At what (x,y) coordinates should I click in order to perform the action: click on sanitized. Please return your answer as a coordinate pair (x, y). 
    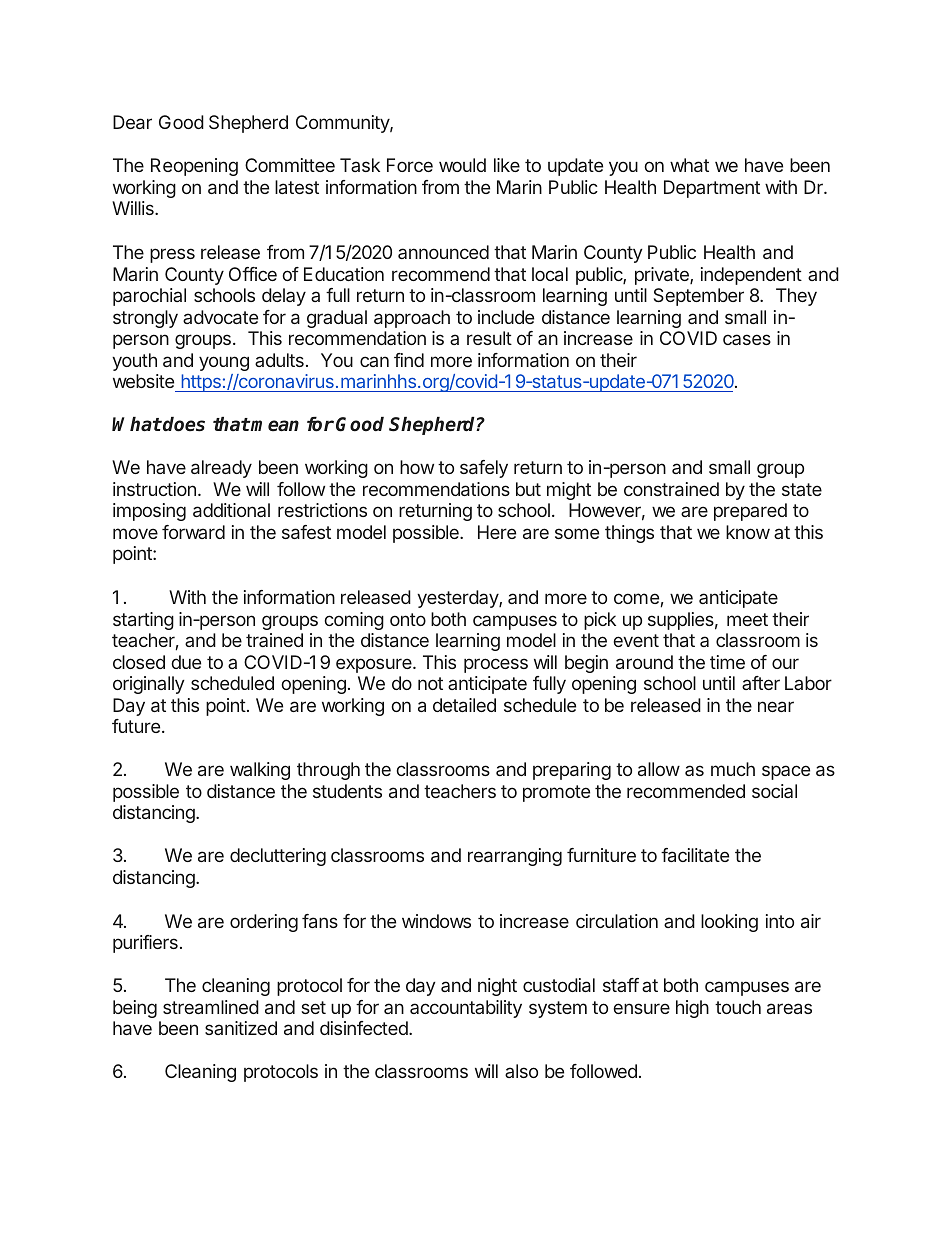
    Looking at the image, I should click on (241, 1028).
